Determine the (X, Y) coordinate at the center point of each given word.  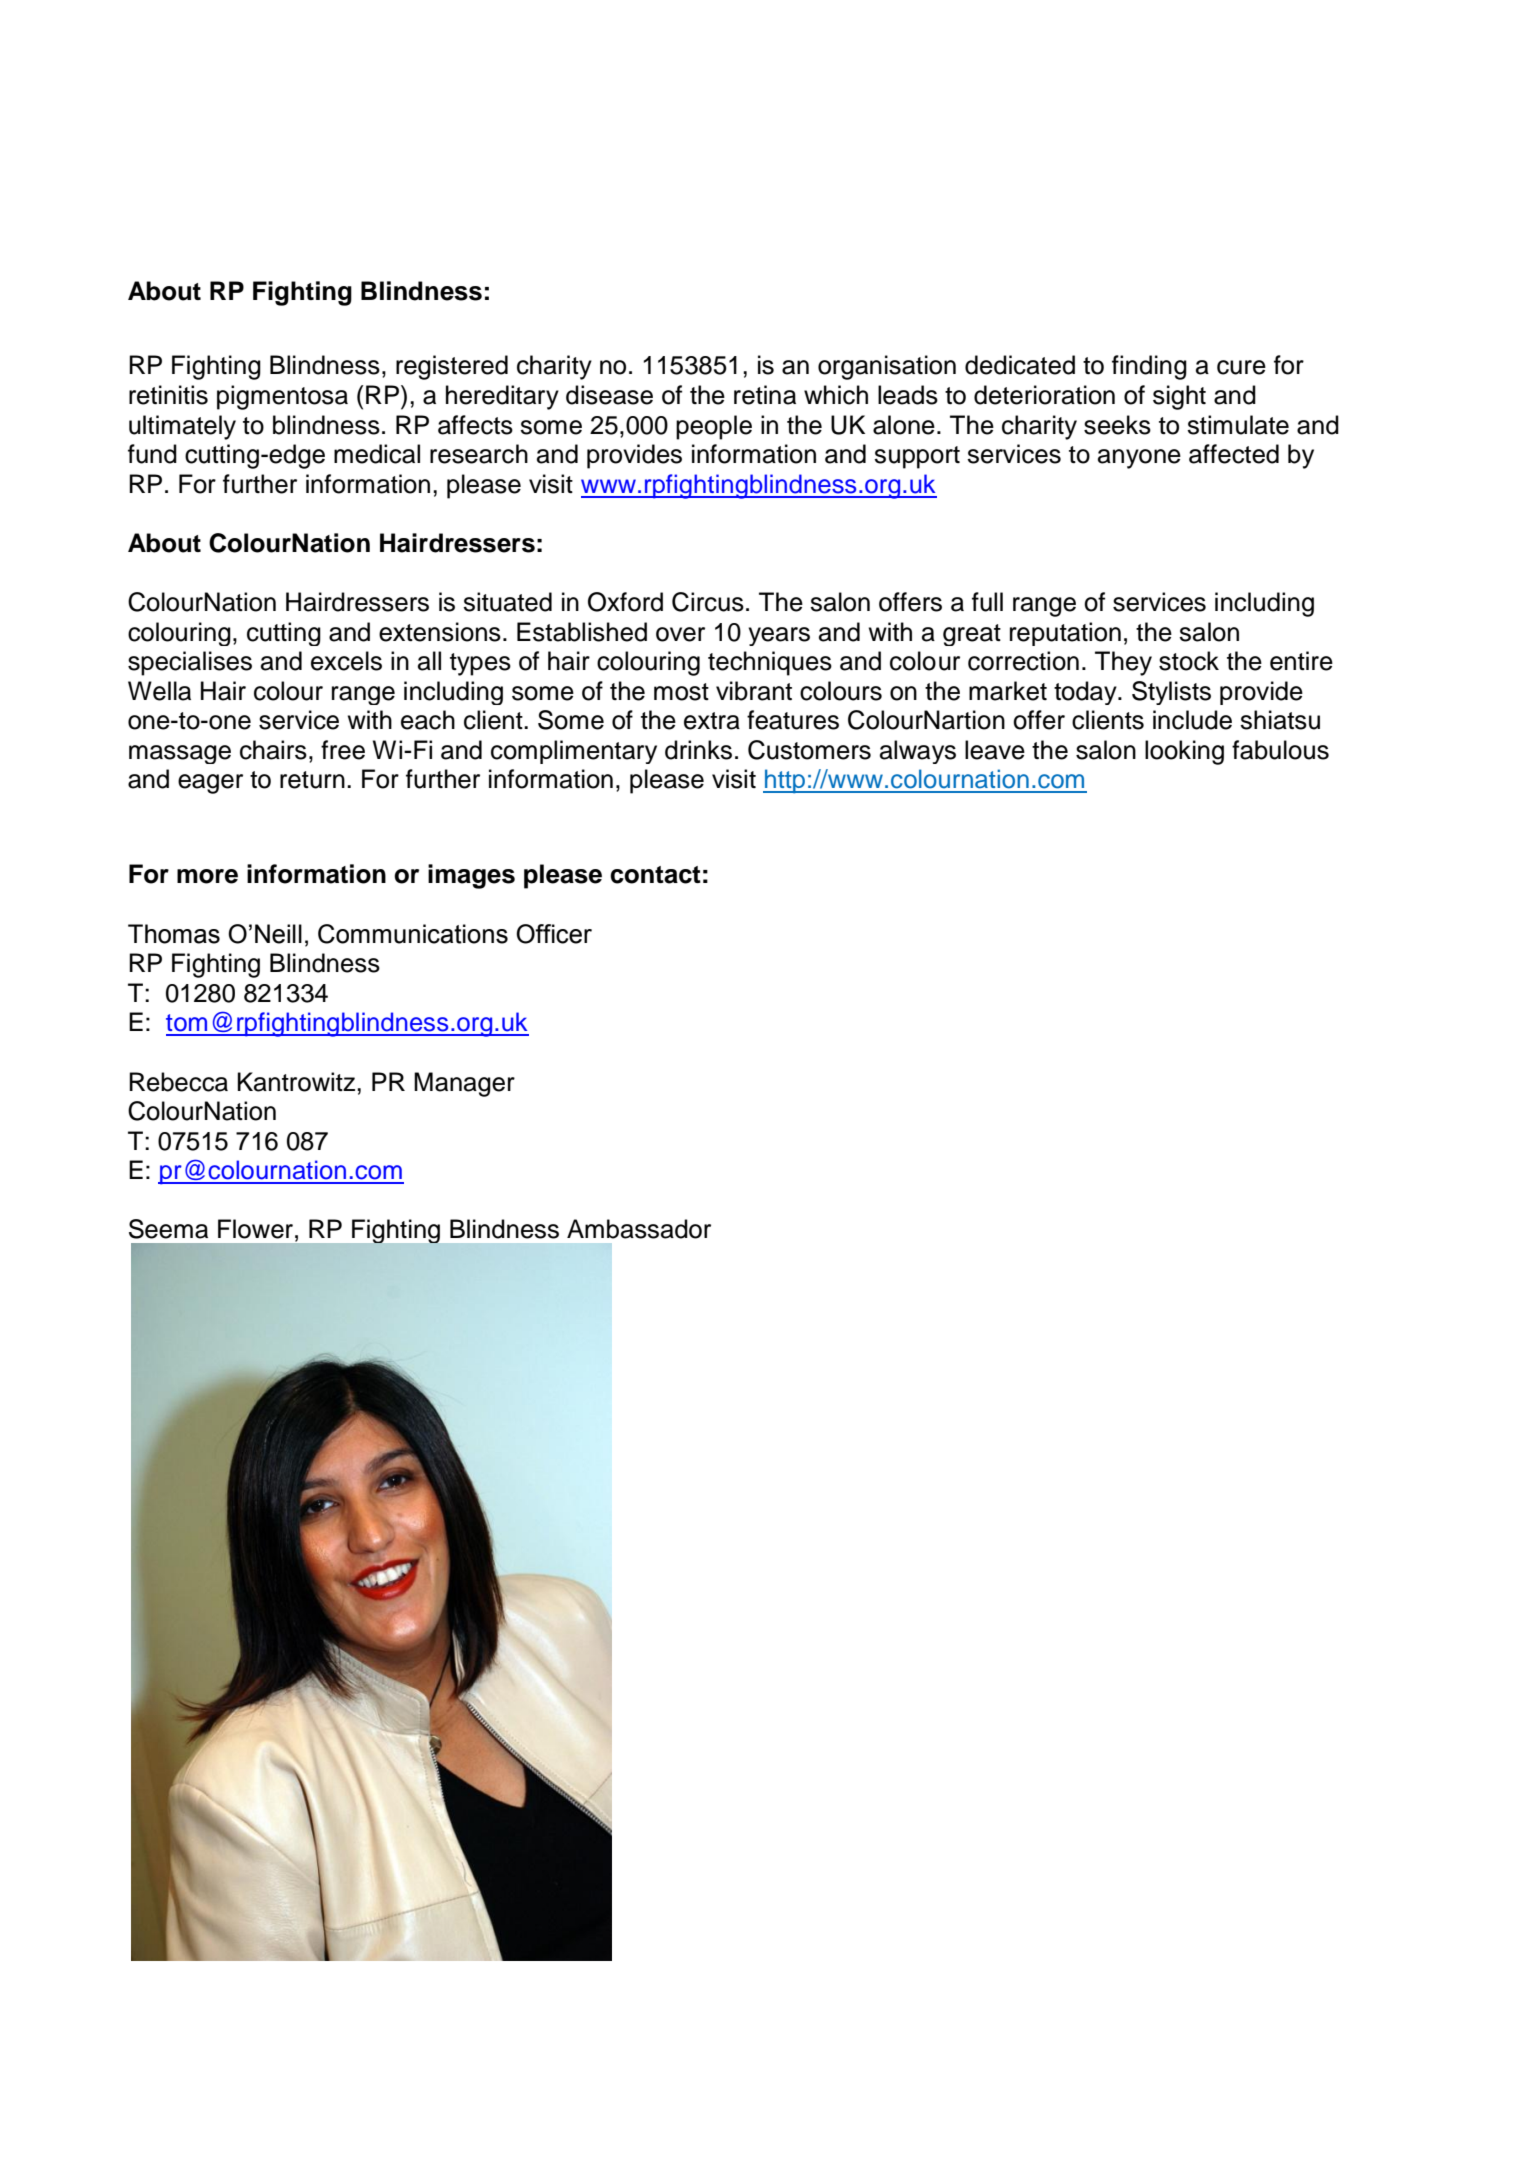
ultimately (182, 427)
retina (765, 395)
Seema (168, 1229)
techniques (770, 663)
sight (1179, 397)
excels (346, 661)
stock (1189, 661)
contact (655, 875)
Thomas (174, 934)
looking (1184, 752)
